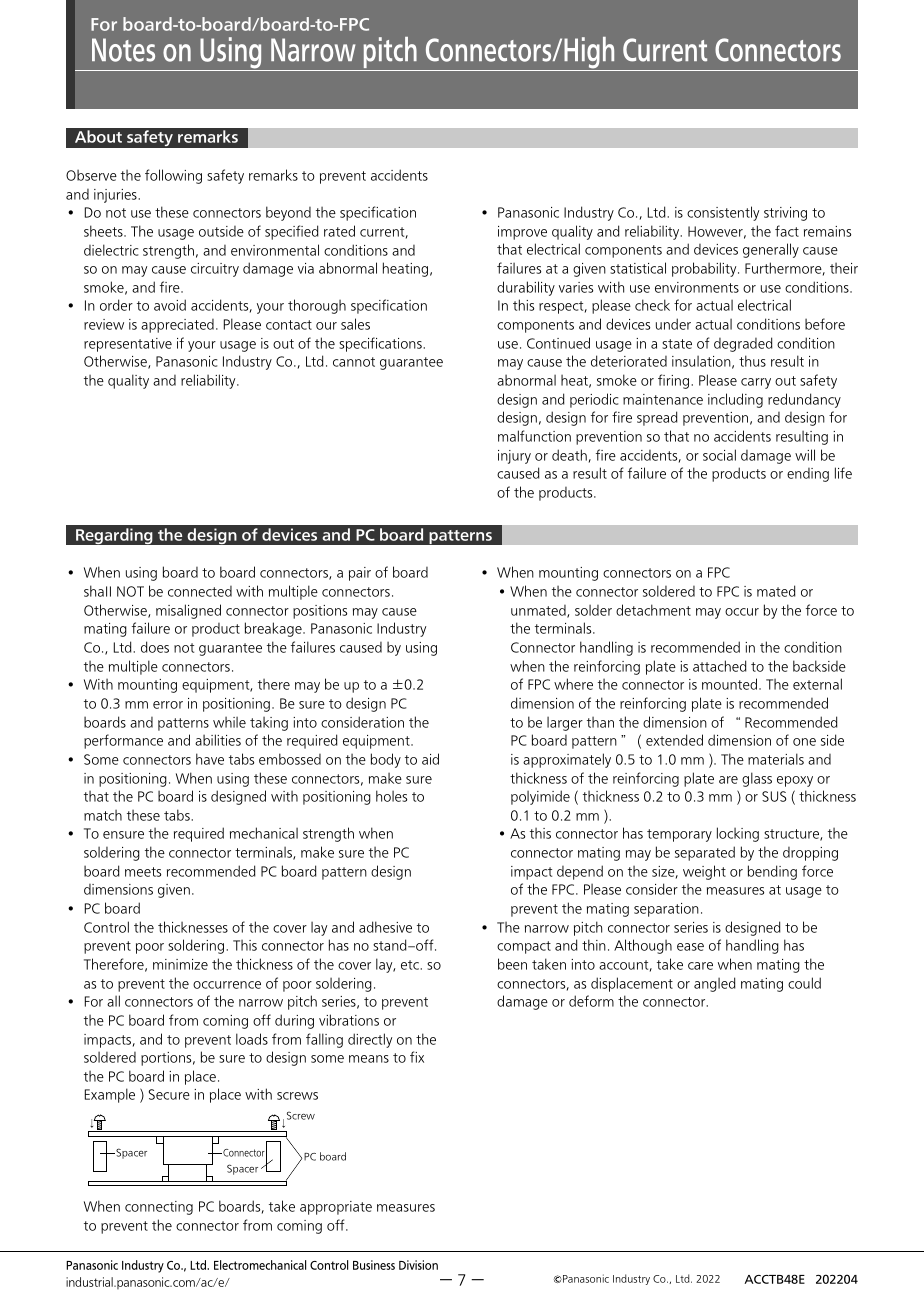  Describe the element at coordinates (159, 1208) in the image. I see `connecting` at that location.
